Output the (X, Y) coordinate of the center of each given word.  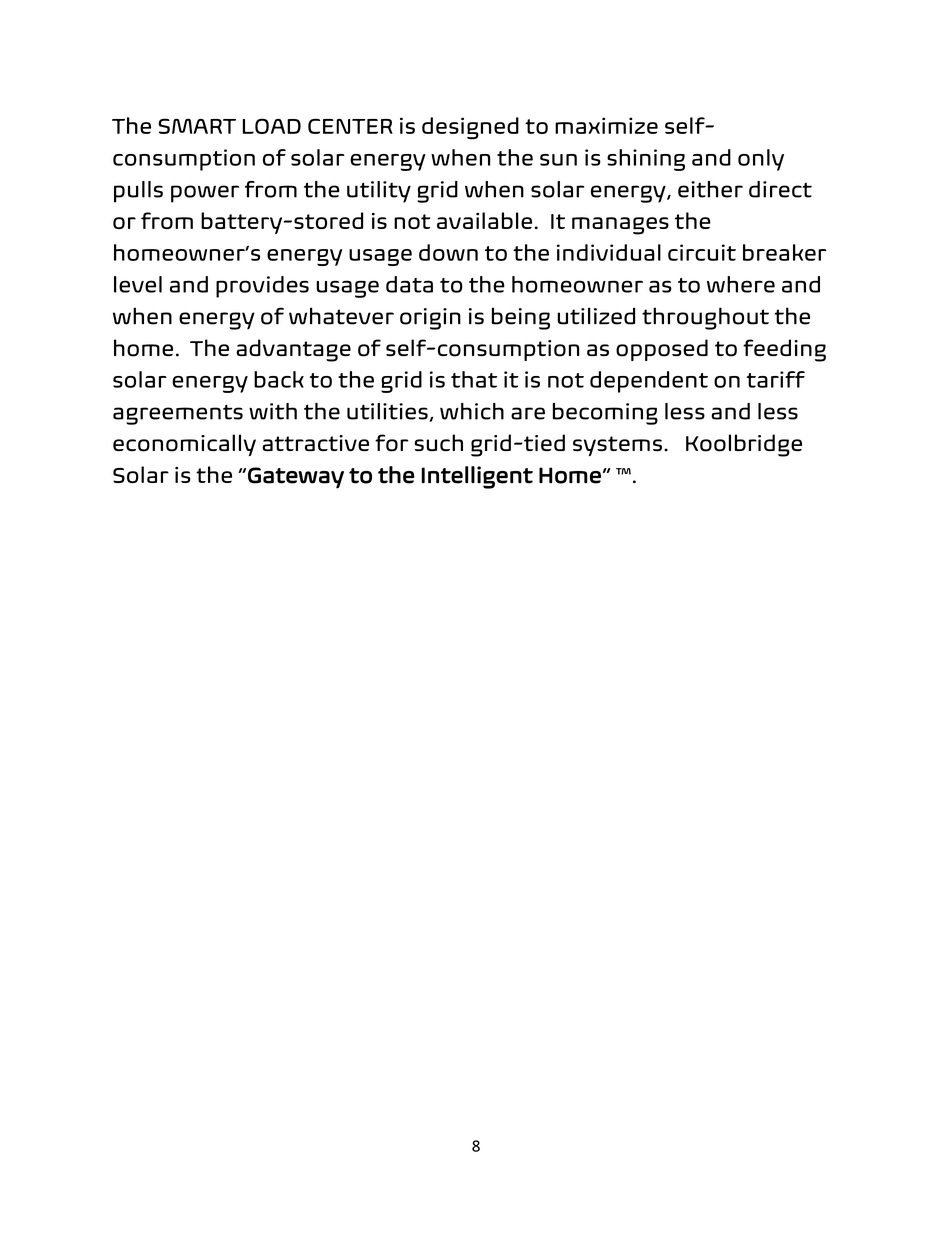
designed (470, 128)
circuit (702, 252)
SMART (197, 126)
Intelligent (477, 477)
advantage (293, 350)
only (761, 160)
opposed (662, 350)
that (474, 379)
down (448, 252)
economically (184, 445)
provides (262, 287)
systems (617, 446)
